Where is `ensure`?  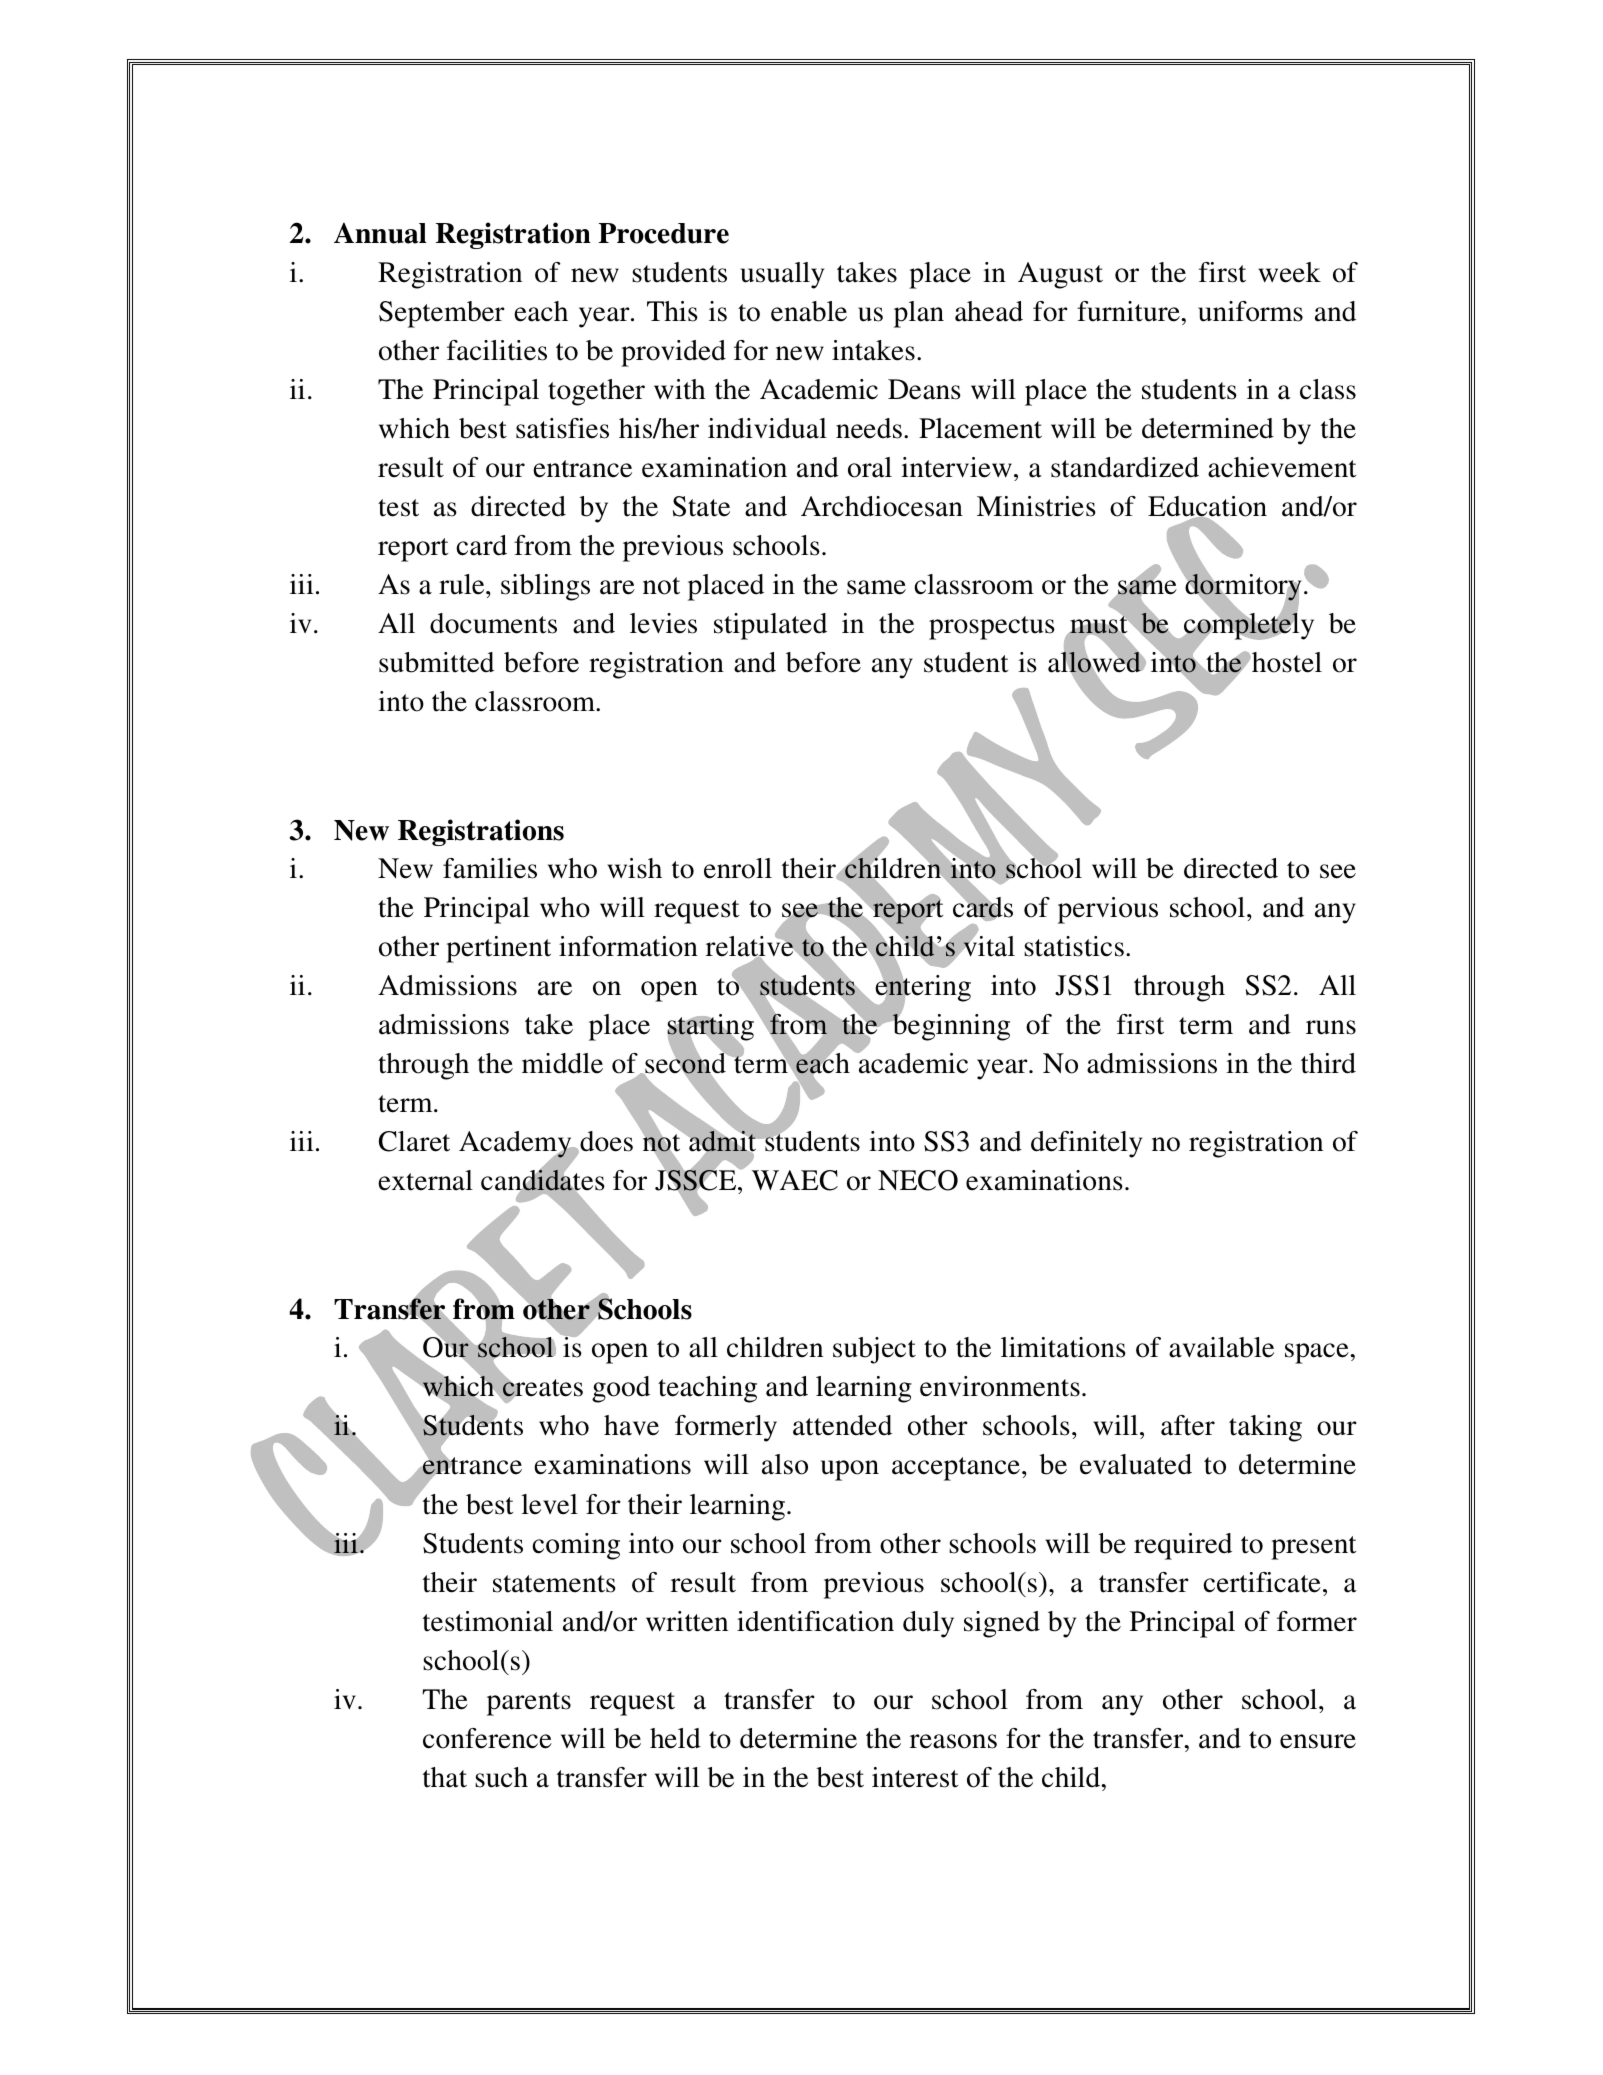 ensure is located at coordinates (1318, 1741).
